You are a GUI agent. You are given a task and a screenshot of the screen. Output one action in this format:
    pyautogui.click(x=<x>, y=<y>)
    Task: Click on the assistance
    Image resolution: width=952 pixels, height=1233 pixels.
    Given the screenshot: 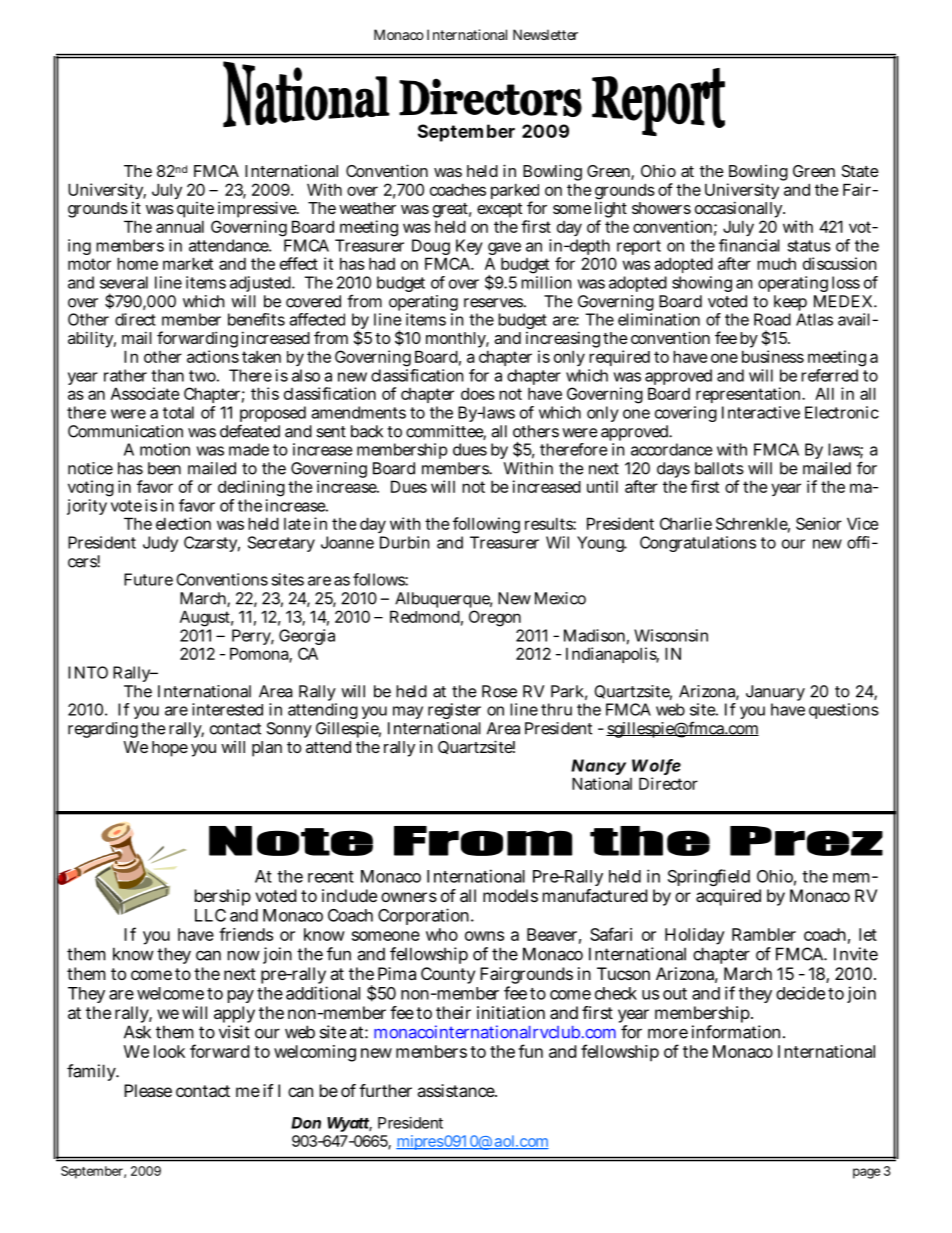 What is the action you would take?
    pyautogui.click(x=457, y=1090)
